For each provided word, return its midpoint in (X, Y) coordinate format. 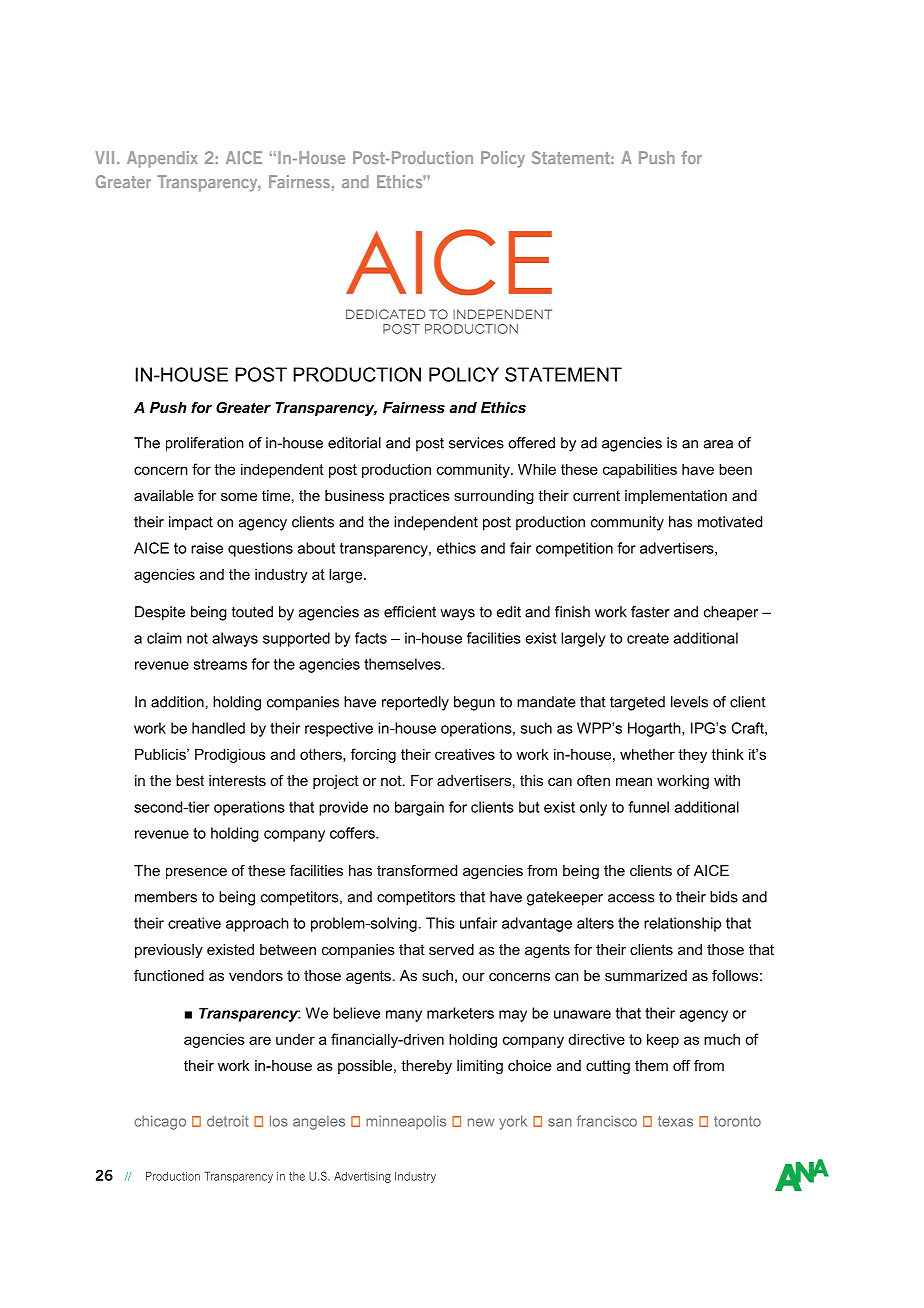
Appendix (162, 159)
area (718, 444)
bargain (419, 808)
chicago (160, 1122)
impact (191, 523)
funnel (648, 807)
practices (419, 497)
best (190, 780)
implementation (676, 497)
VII (104, 157)
